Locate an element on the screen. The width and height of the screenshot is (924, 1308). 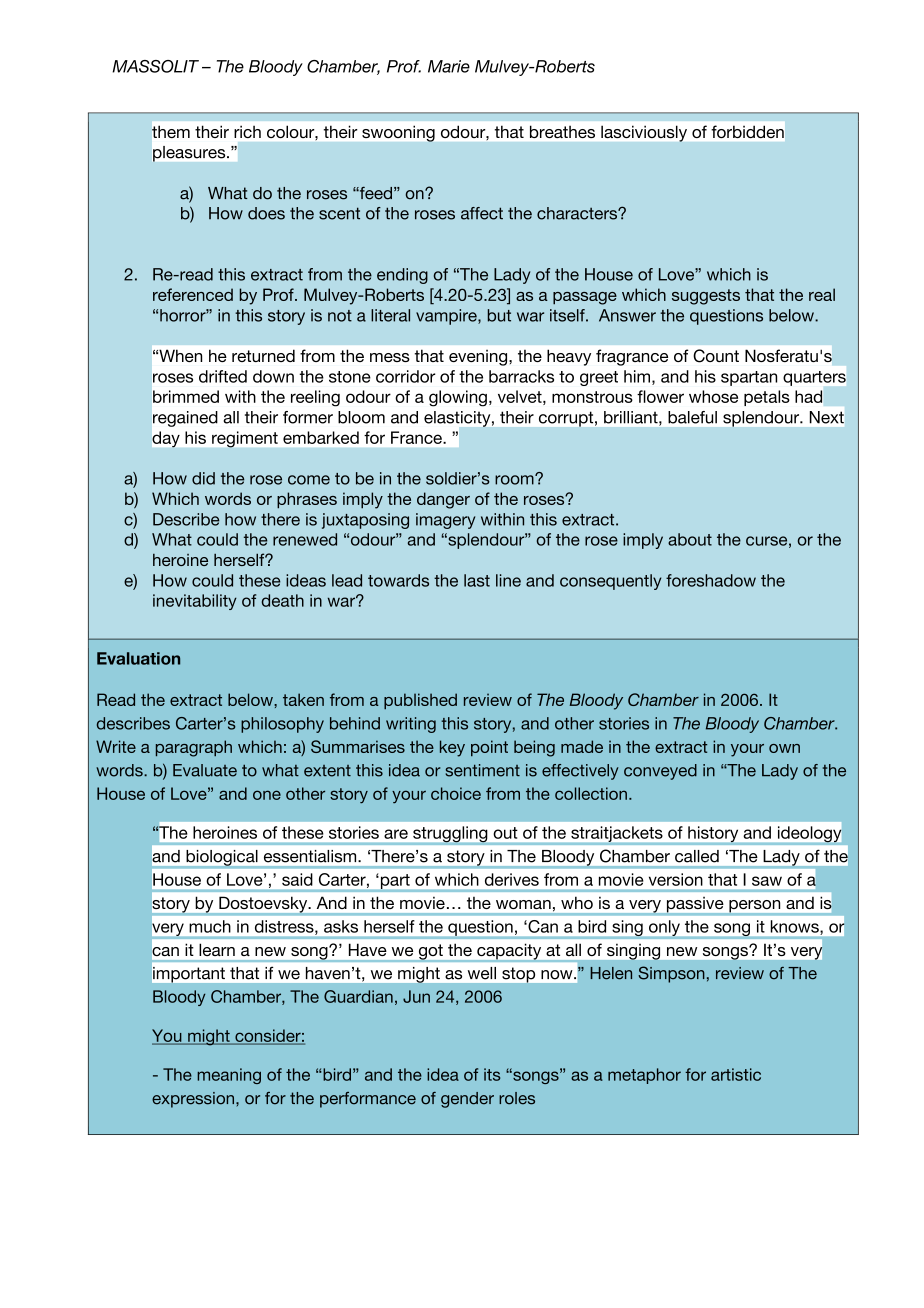
point is located at coordinates (489, 748).
